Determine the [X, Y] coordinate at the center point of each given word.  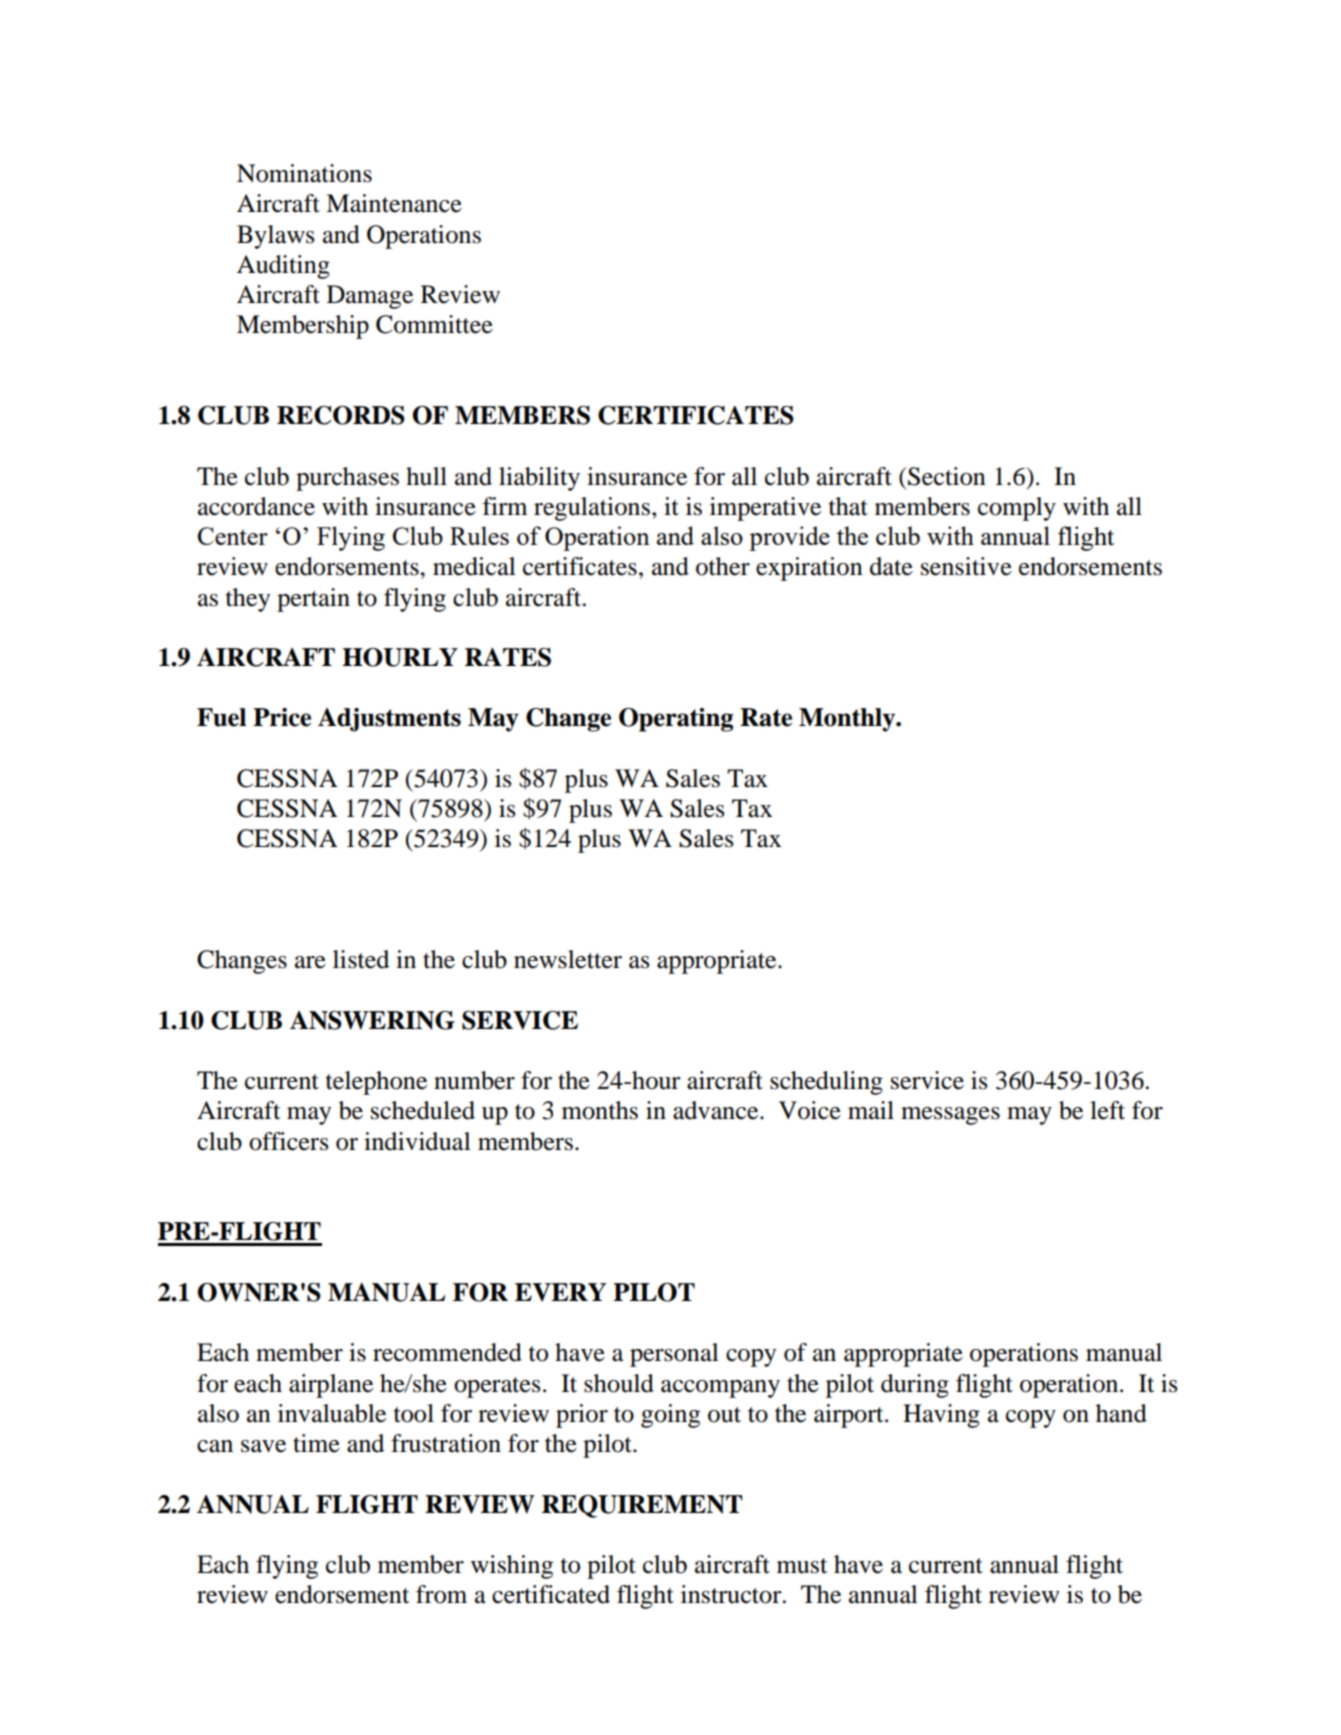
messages [950, 1116]
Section [947, 476]
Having [941, 1416]
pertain [313, 600]
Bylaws [276, 237]
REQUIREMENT [642, 1506]
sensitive [966, 566]
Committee [434, 324]
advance [717, 1110]
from [441, 1594]
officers [289, 1141]
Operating [676, 720]
